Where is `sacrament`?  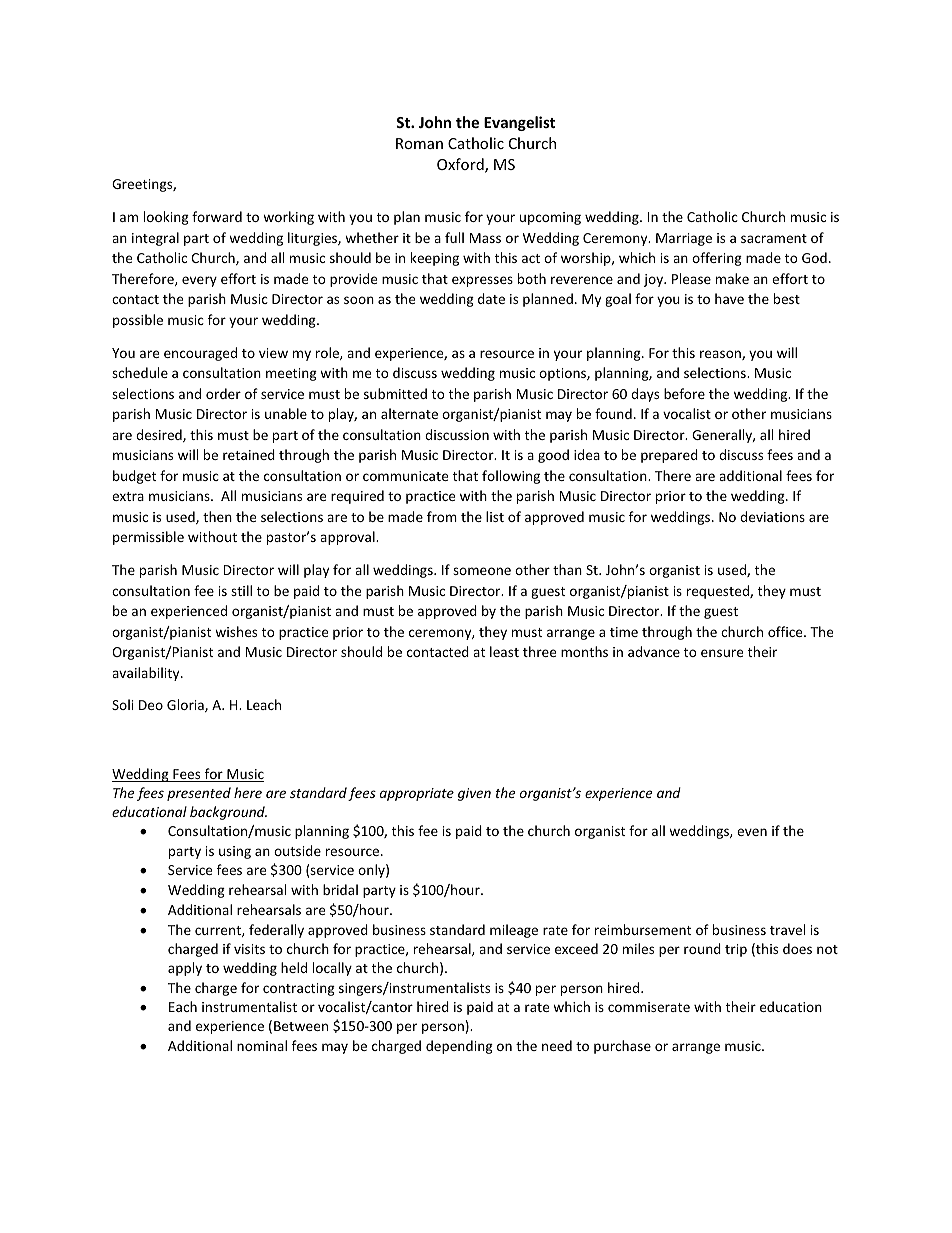 sacrament is located at coordinates (774, 238).
